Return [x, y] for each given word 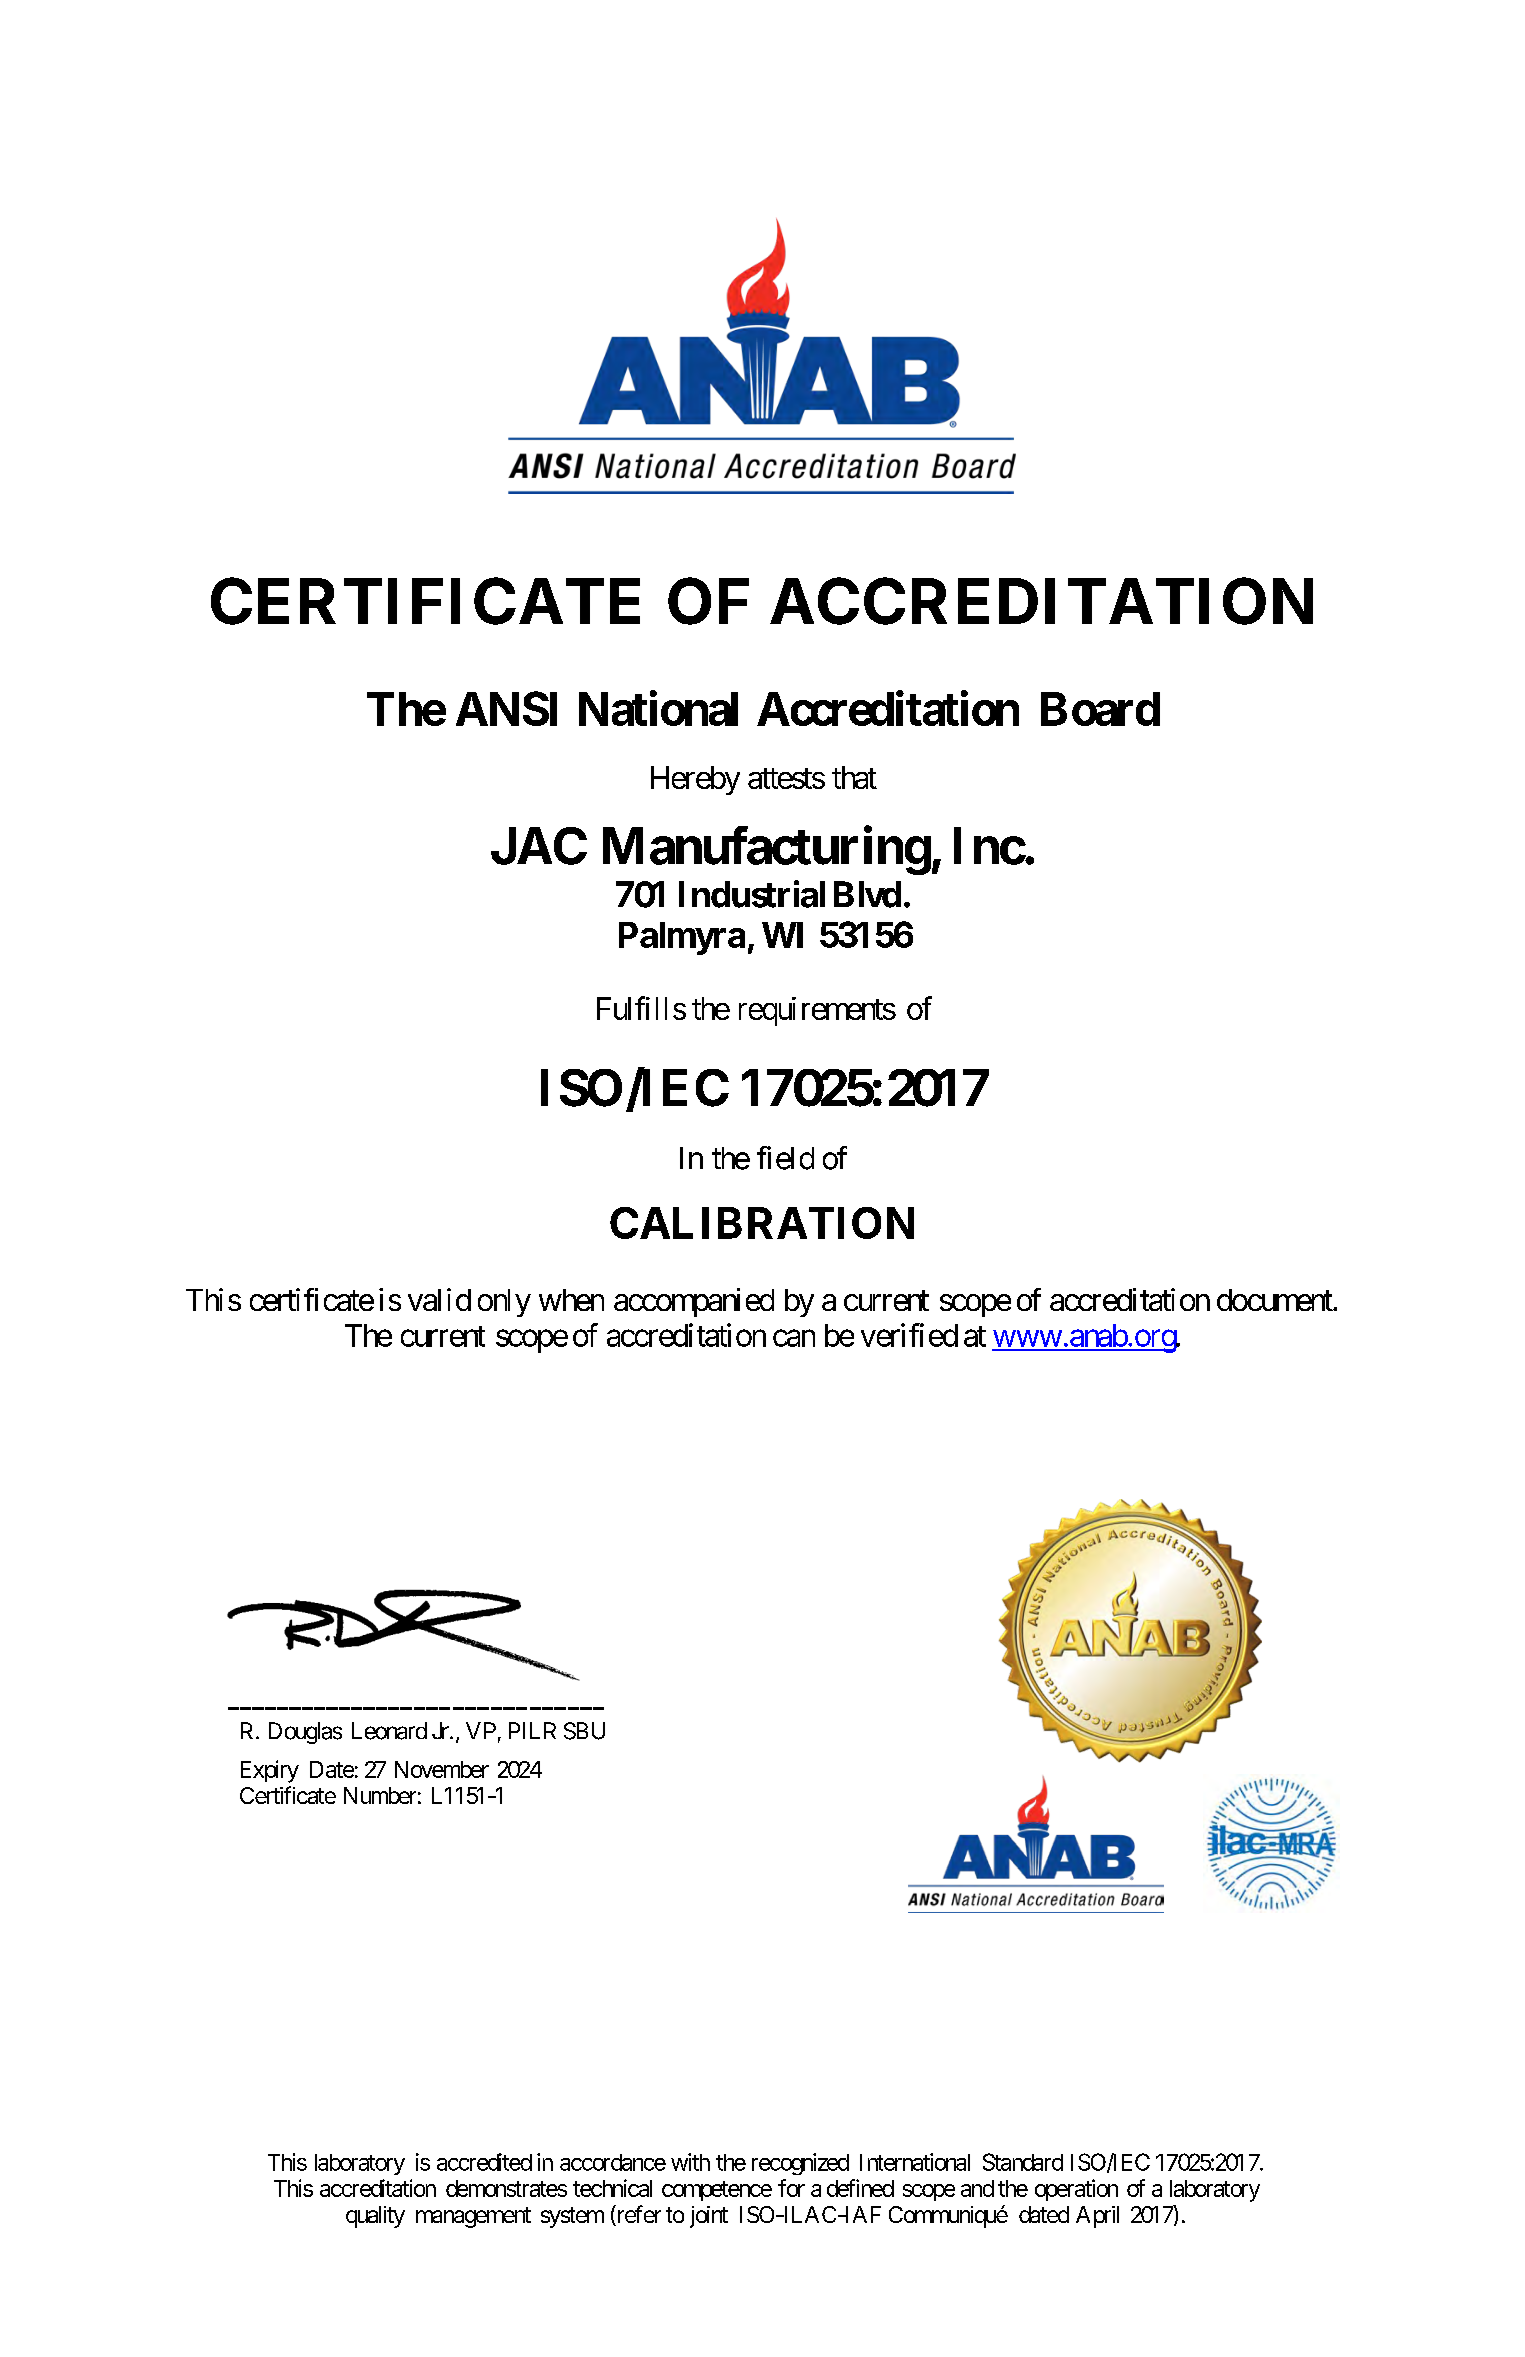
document [1275, 1300]
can [794, 1338]
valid [439, 1299]
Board [1100, 709]
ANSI [506, 708]
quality [375, 2217]
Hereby [695, 780]
